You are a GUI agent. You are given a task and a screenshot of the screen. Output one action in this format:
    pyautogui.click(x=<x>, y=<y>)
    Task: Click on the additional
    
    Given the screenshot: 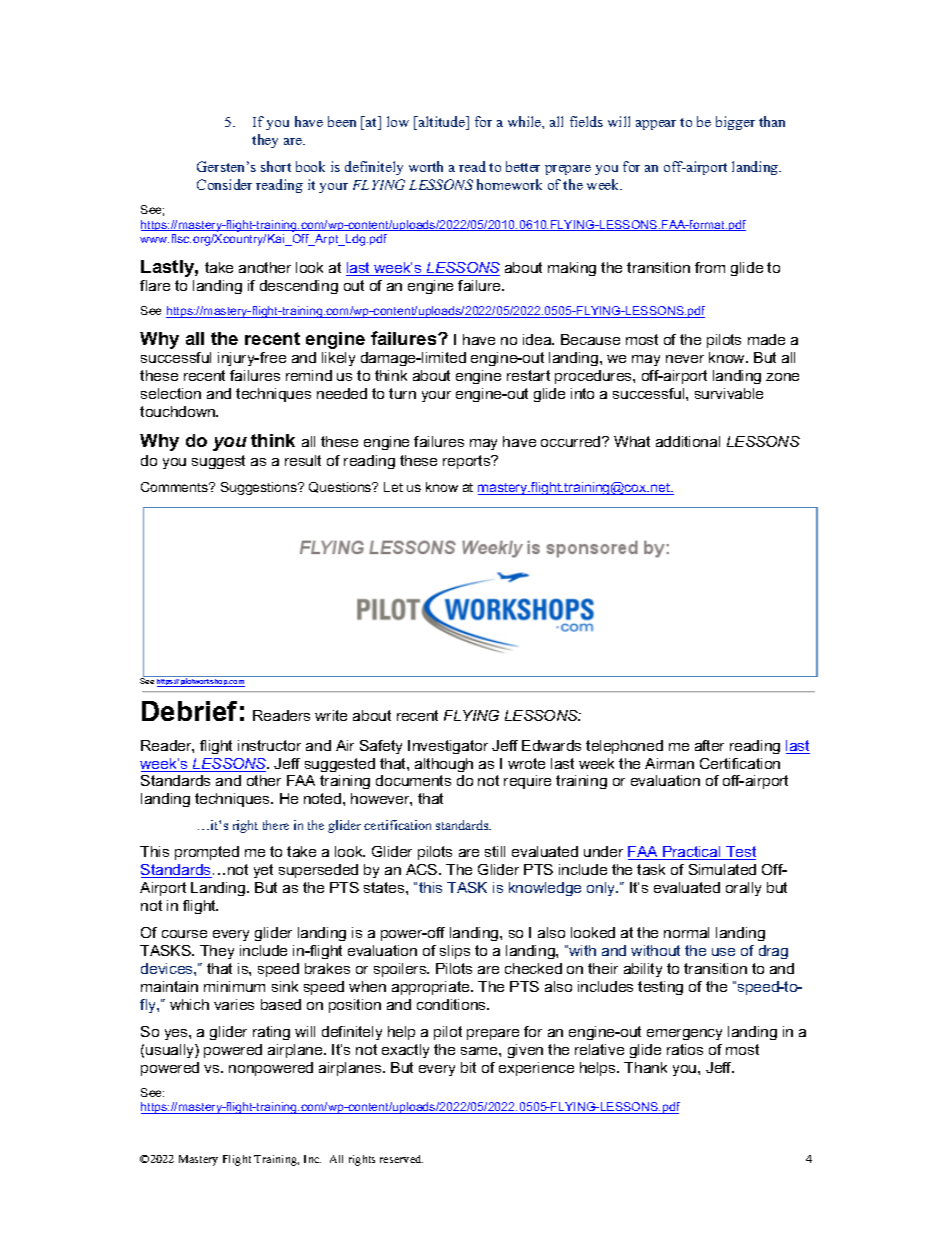 What is the action you would take?
    pyautogui.click(x=688, y=441)
